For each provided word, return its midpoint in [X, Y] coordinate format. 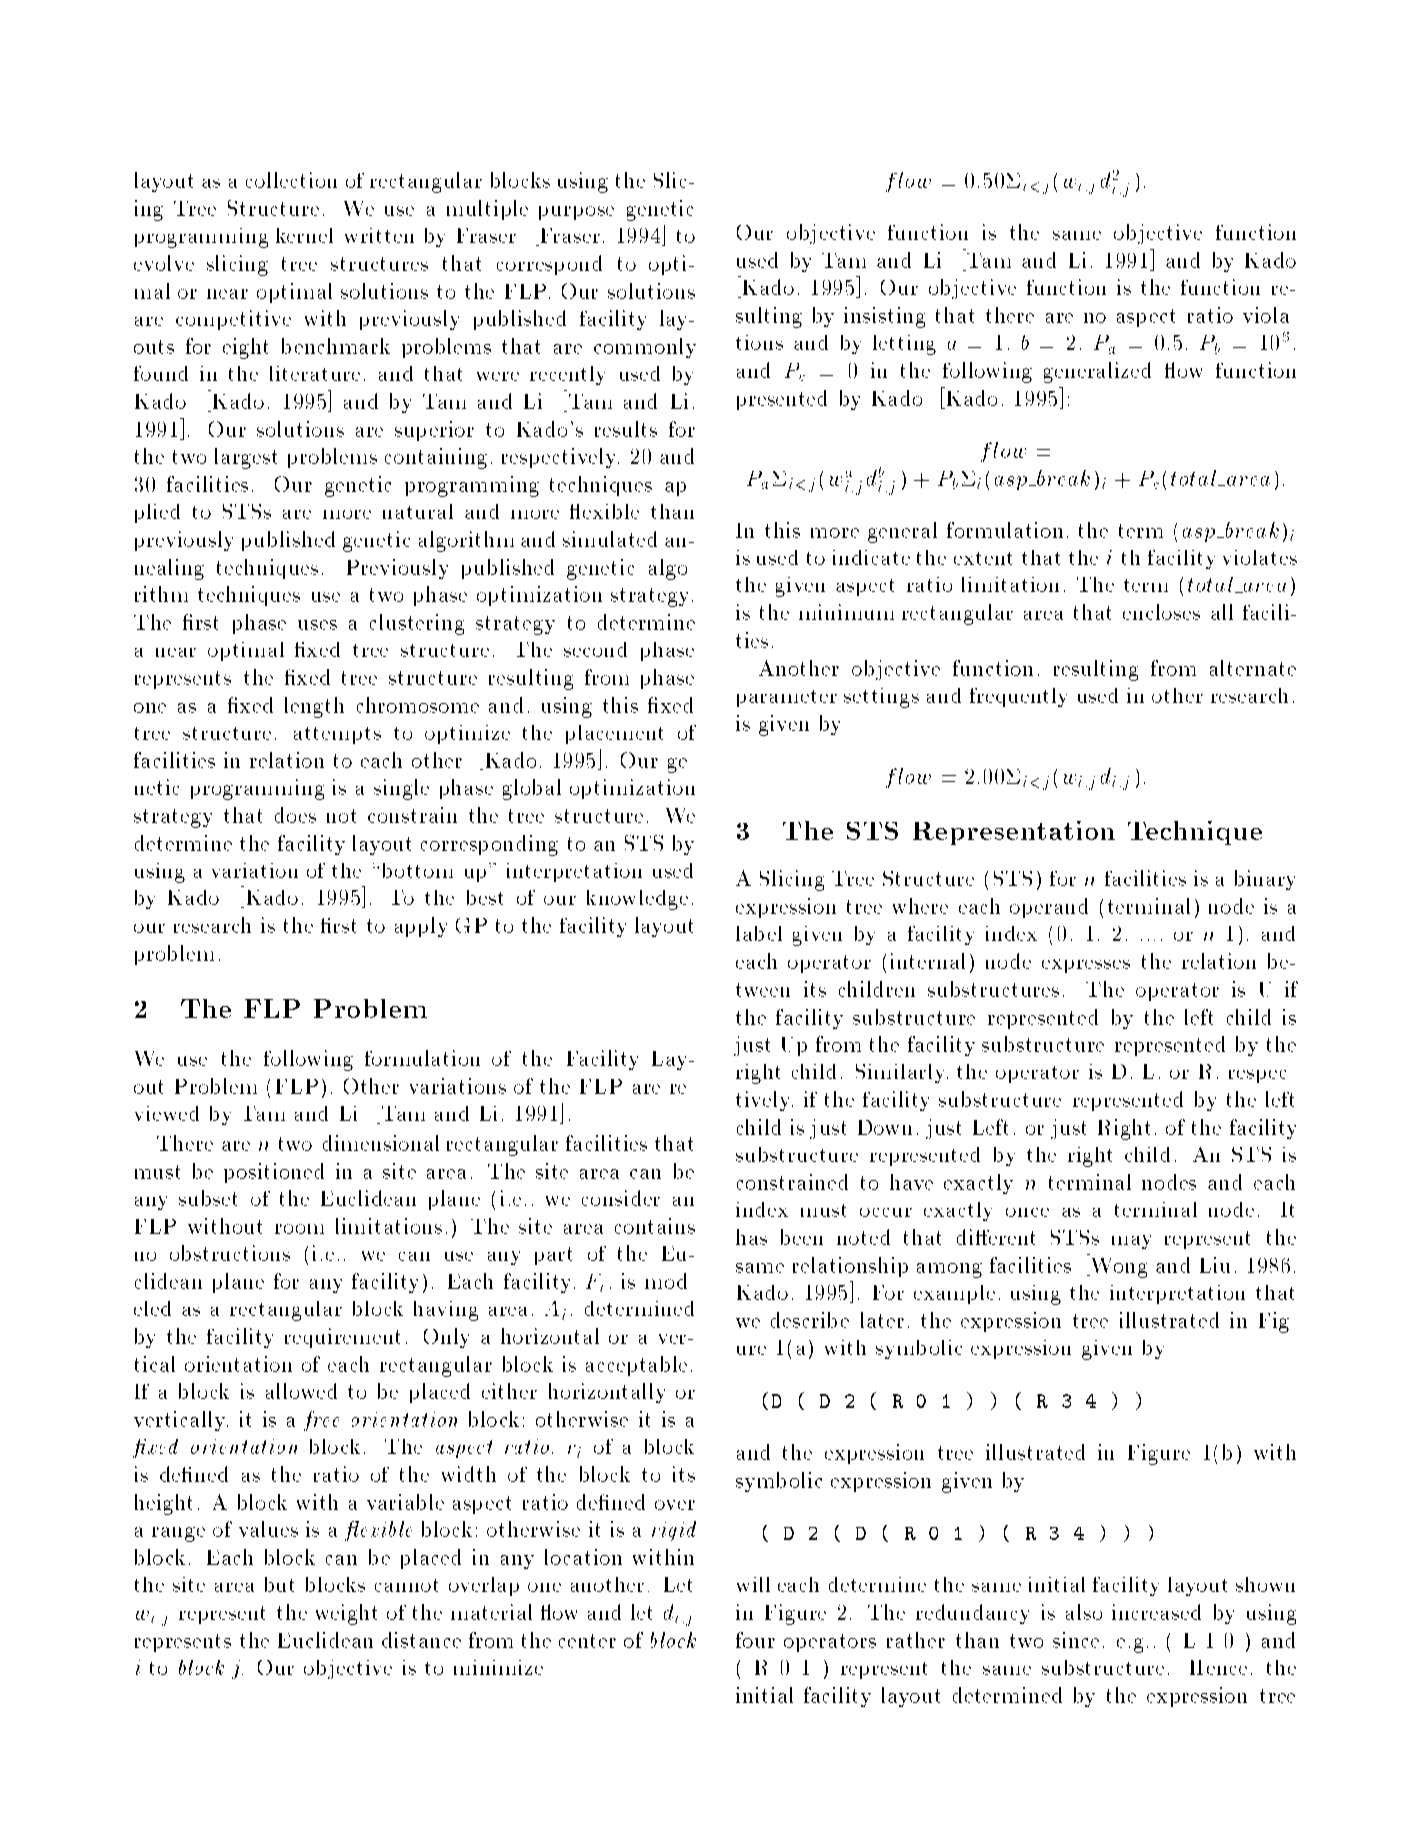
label [759, 933]
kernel [304, 235]
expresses [1086, 966]
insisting [884, 317]
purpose [576, 213]
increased [1156, 1612]
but [279, 1584]
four [755, 1640]
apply [421, 927]
